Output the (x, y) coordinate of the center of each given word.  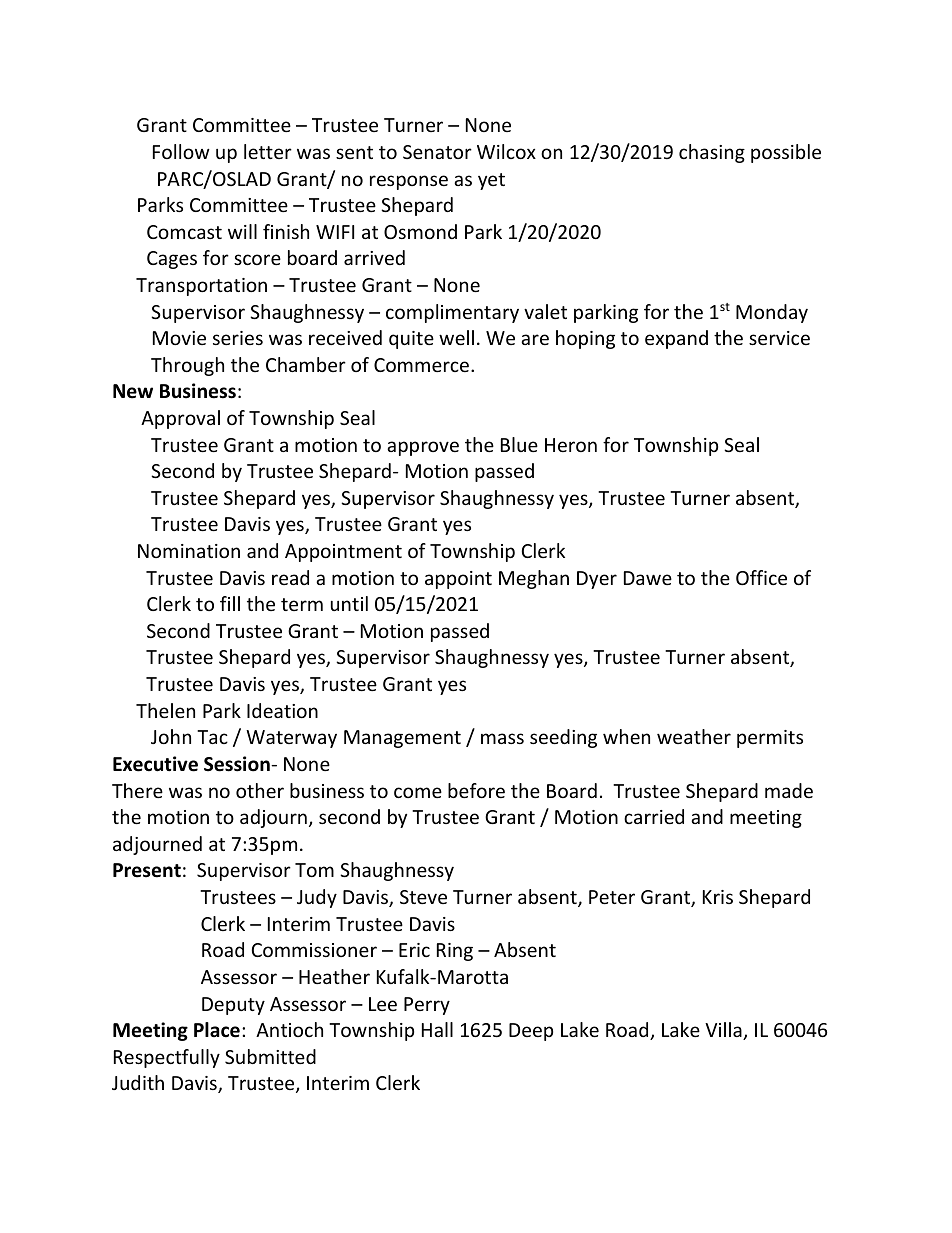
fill (230, 603)
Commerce (421, 365)
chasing (712, 153)
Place (217, 1030)
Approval (180, 419)
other (260, 790)
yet (491, 181)
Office (761, 577)
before (476, 790)
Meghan (534, 579)
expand (676, 339)
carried (654, 816)
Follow (181, 151)
